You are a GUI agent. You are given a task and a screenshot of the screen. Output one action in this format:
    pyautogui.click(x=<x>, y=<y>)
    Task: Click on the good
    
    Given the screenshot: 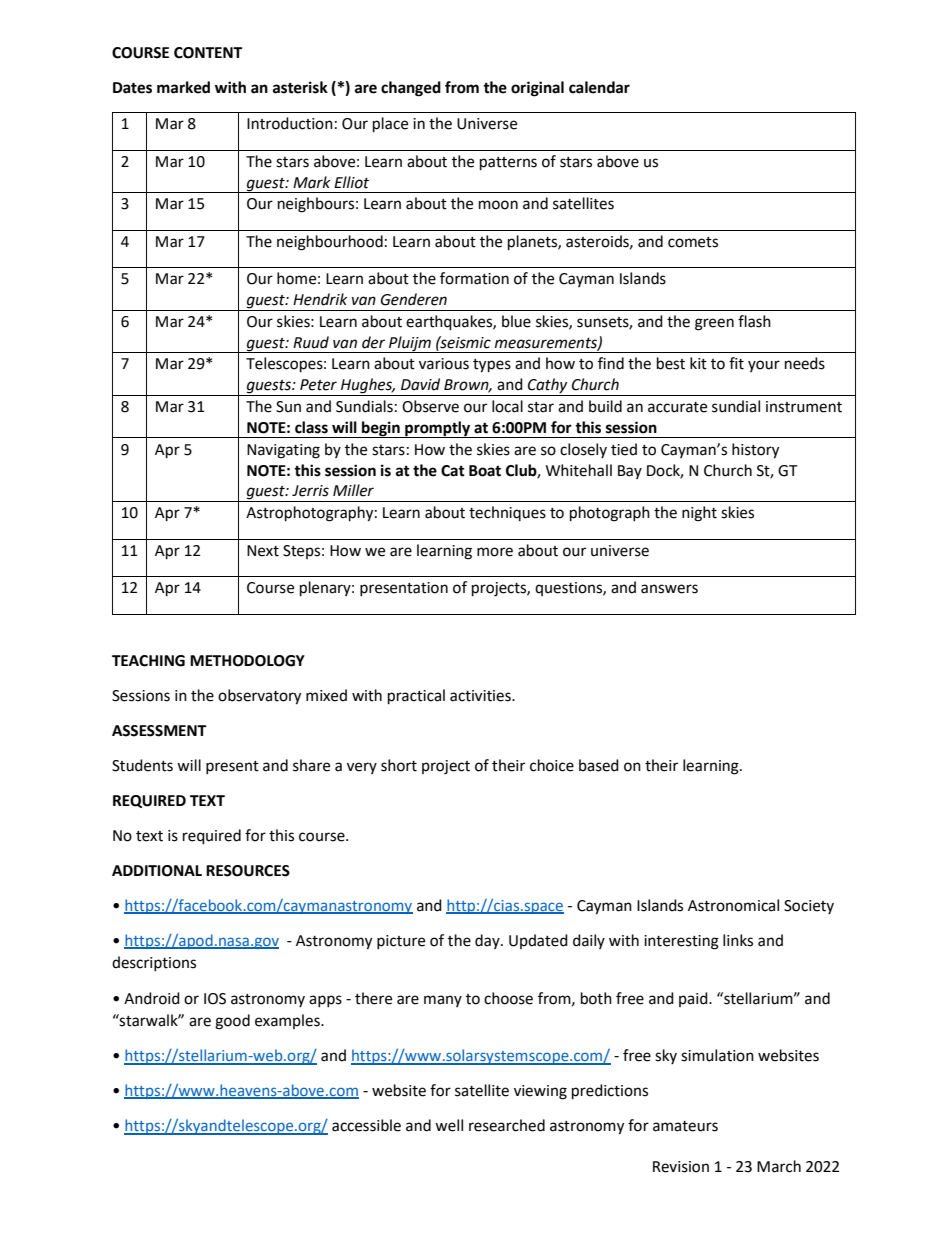 What is the action you would take?
    pyautogui.click(x=232, y=1022)
